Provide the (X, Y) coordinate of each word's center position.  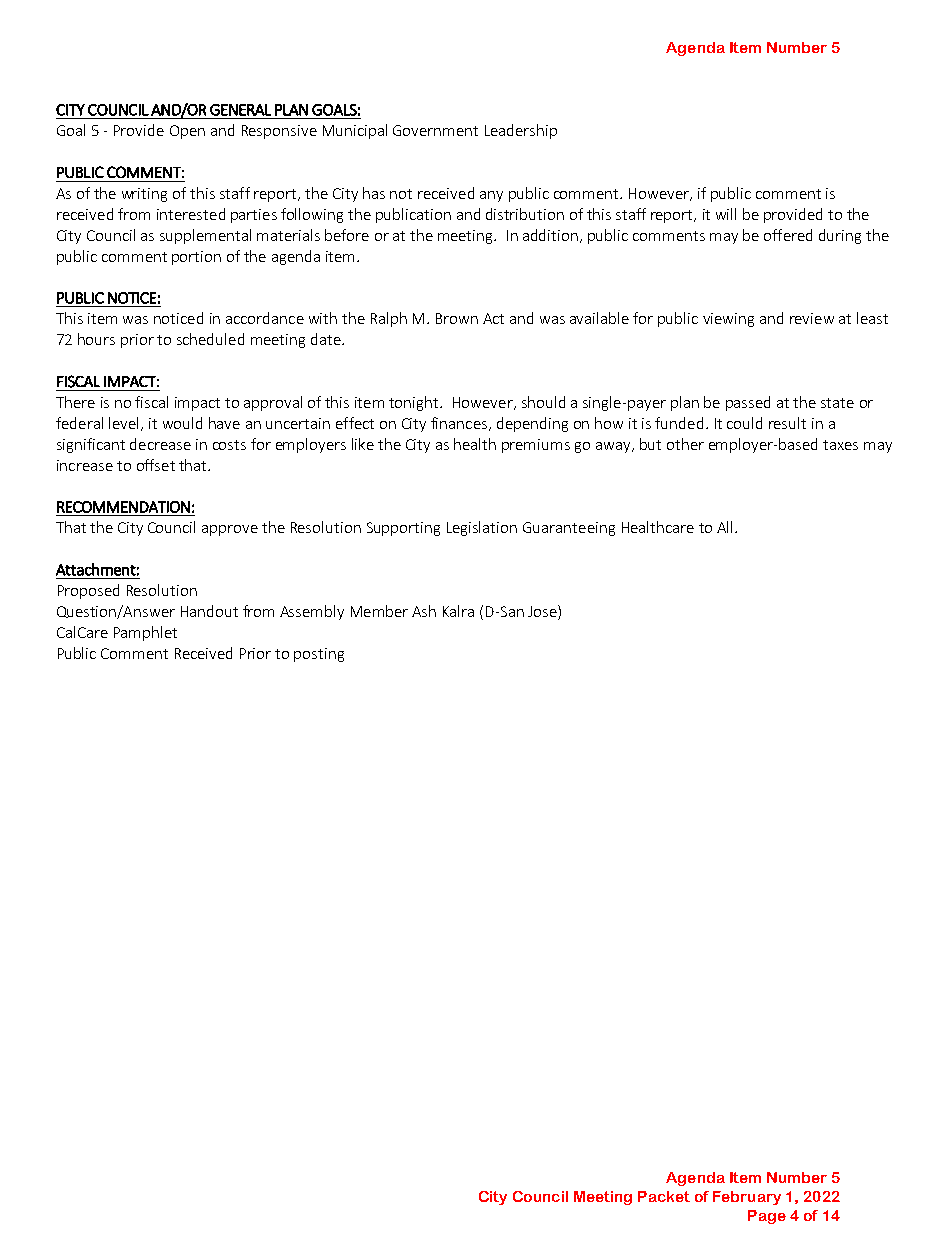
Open (187, 132)
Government (435, 130)
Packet (664, 1196)
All (724, 527)
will (726, 214)
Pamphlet (145, 633)
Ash (424, 611)
